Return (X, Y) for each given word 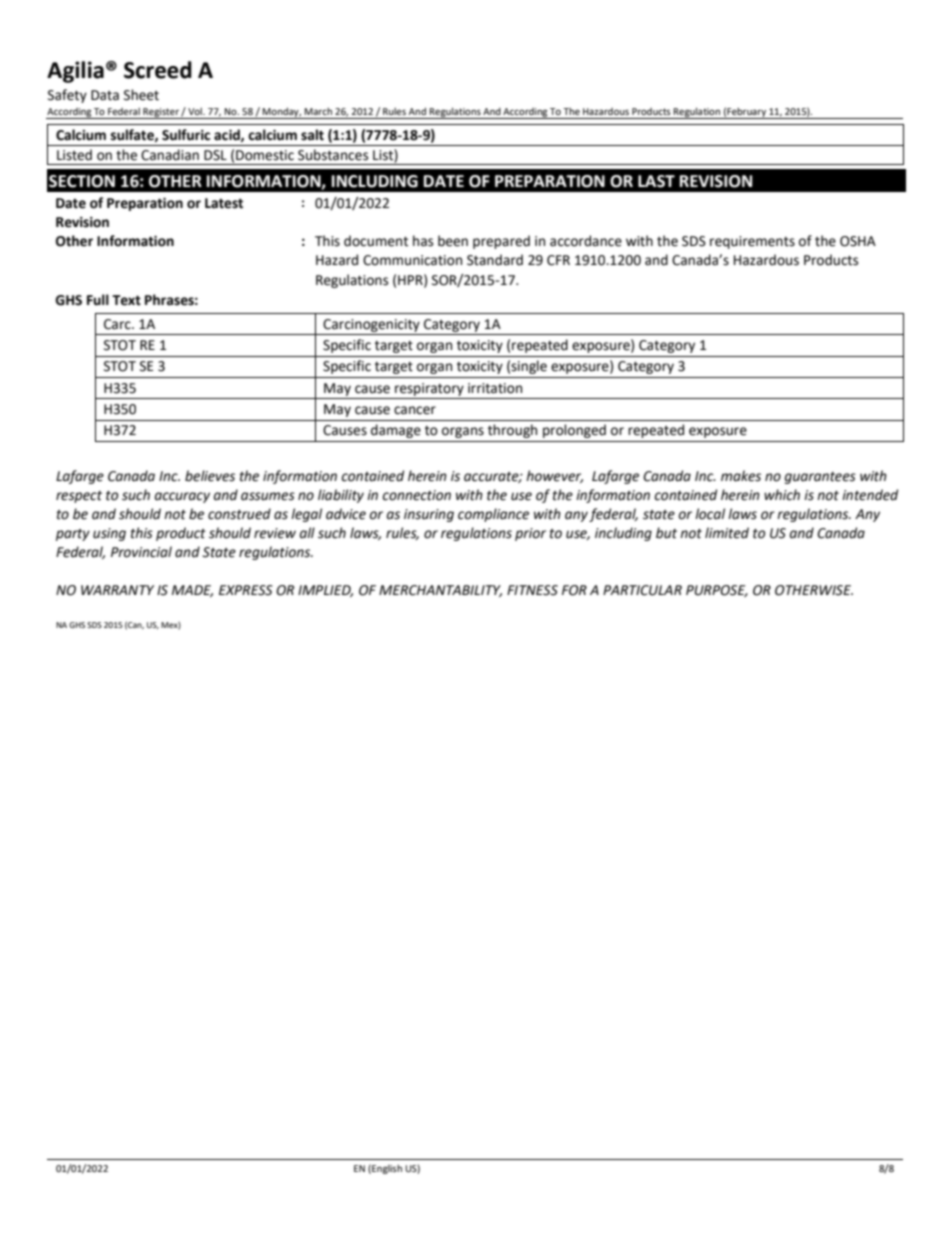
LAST (656, 181)
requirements (752, 242)
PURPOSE (717, 591)
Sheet (141, 95)
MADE (192, 591)
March (318, 111)
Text (126, 300)
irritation (495, 388)
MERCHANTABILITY (440, 591)
